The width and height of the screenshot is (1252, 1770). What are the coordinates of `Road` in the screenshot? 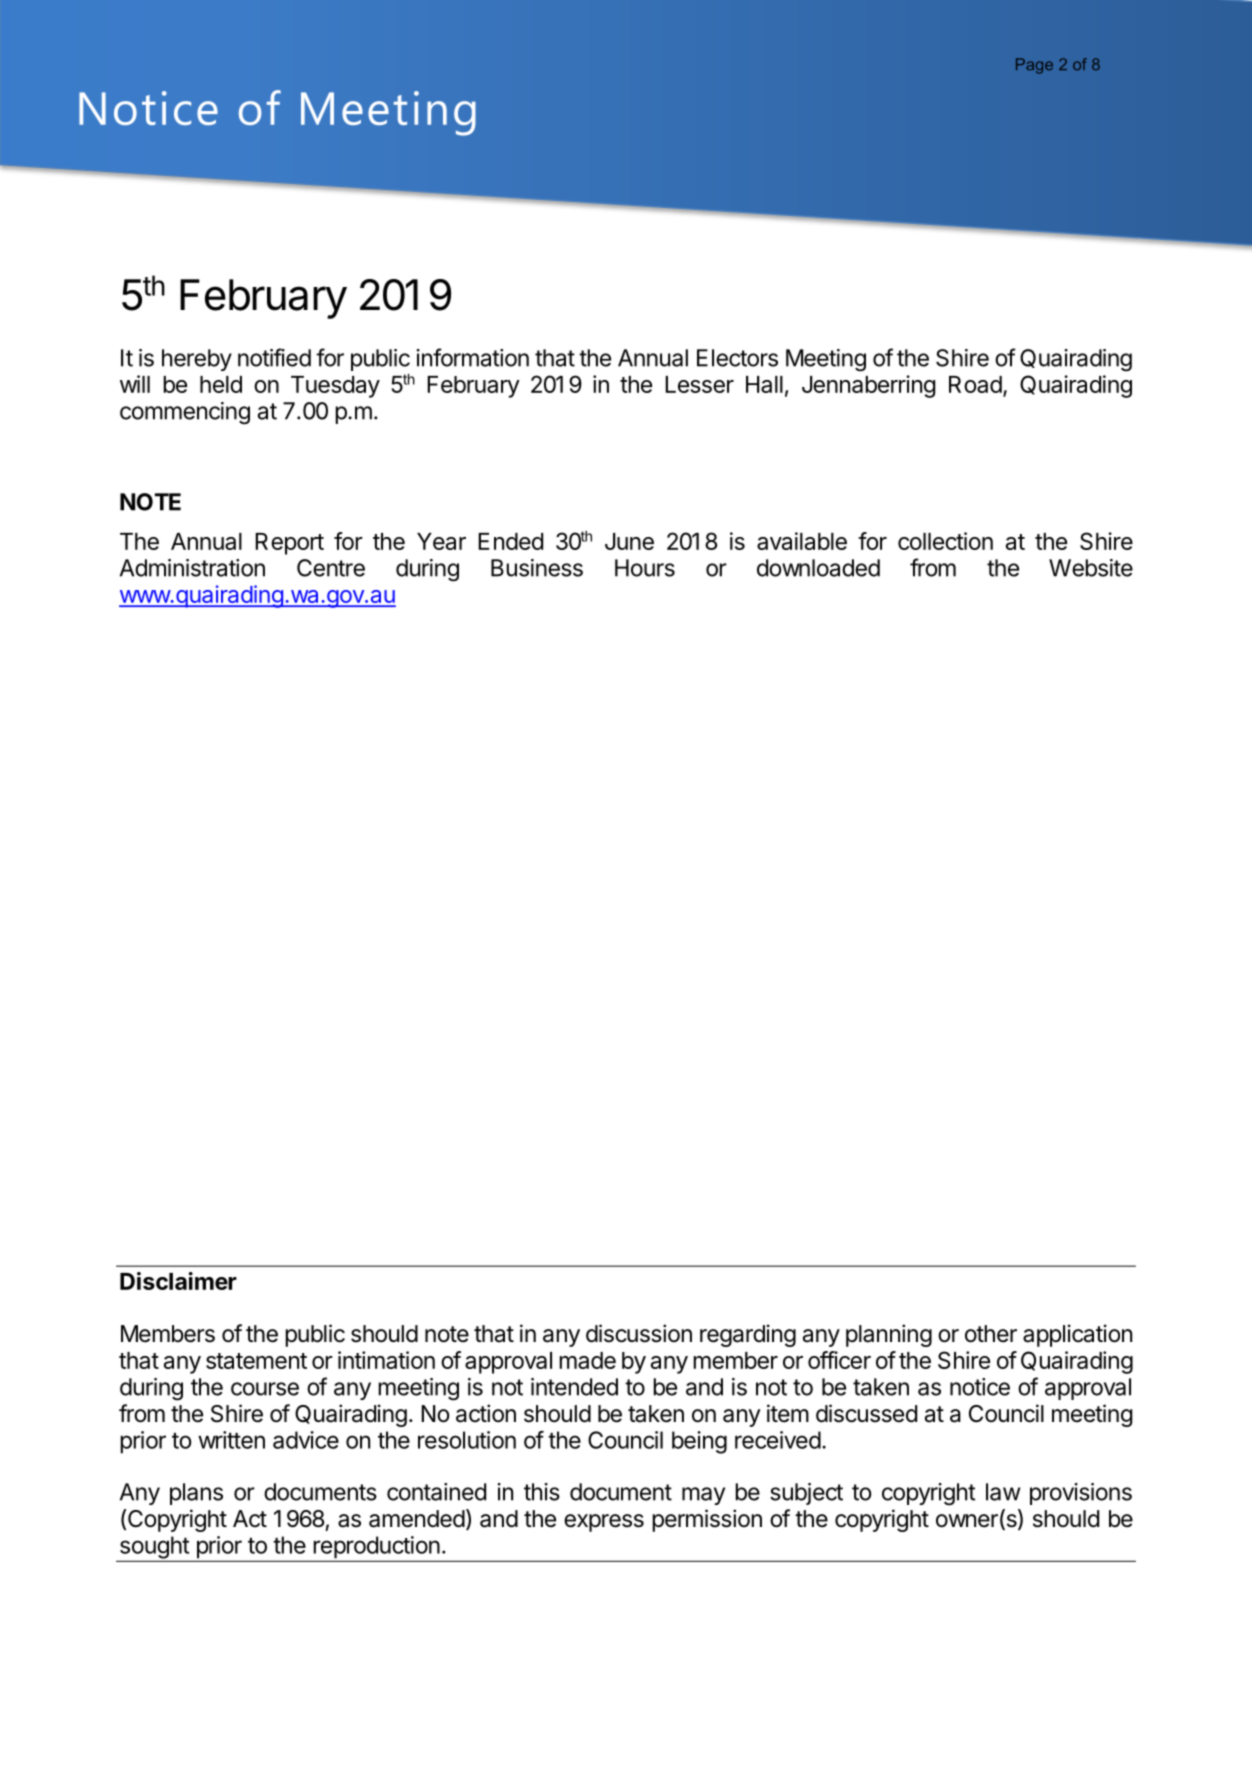 It's located at (975, 384).
